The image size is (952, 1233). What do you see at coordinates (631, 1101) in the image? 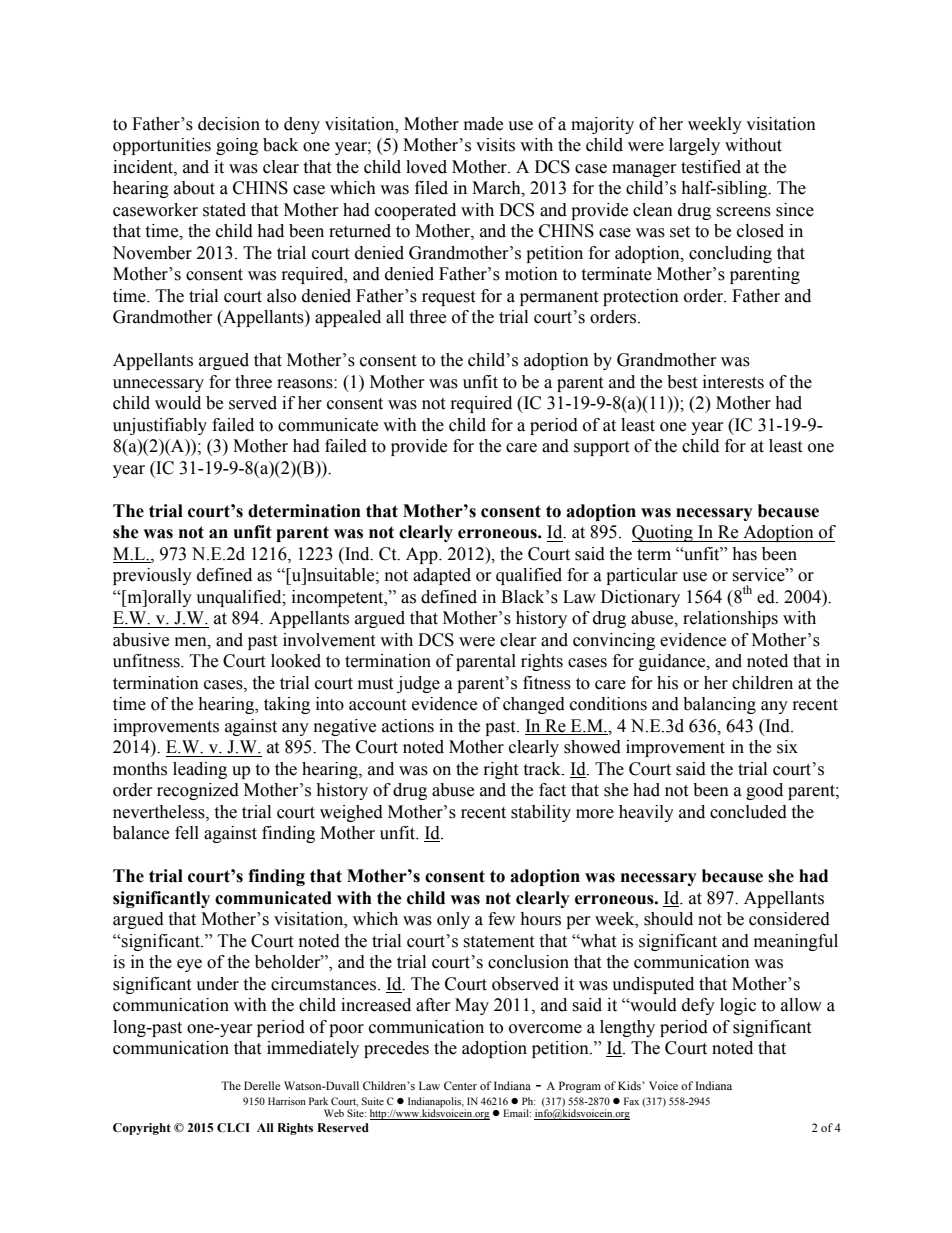
I see `Fax` at bounding box center [631, 1101].
